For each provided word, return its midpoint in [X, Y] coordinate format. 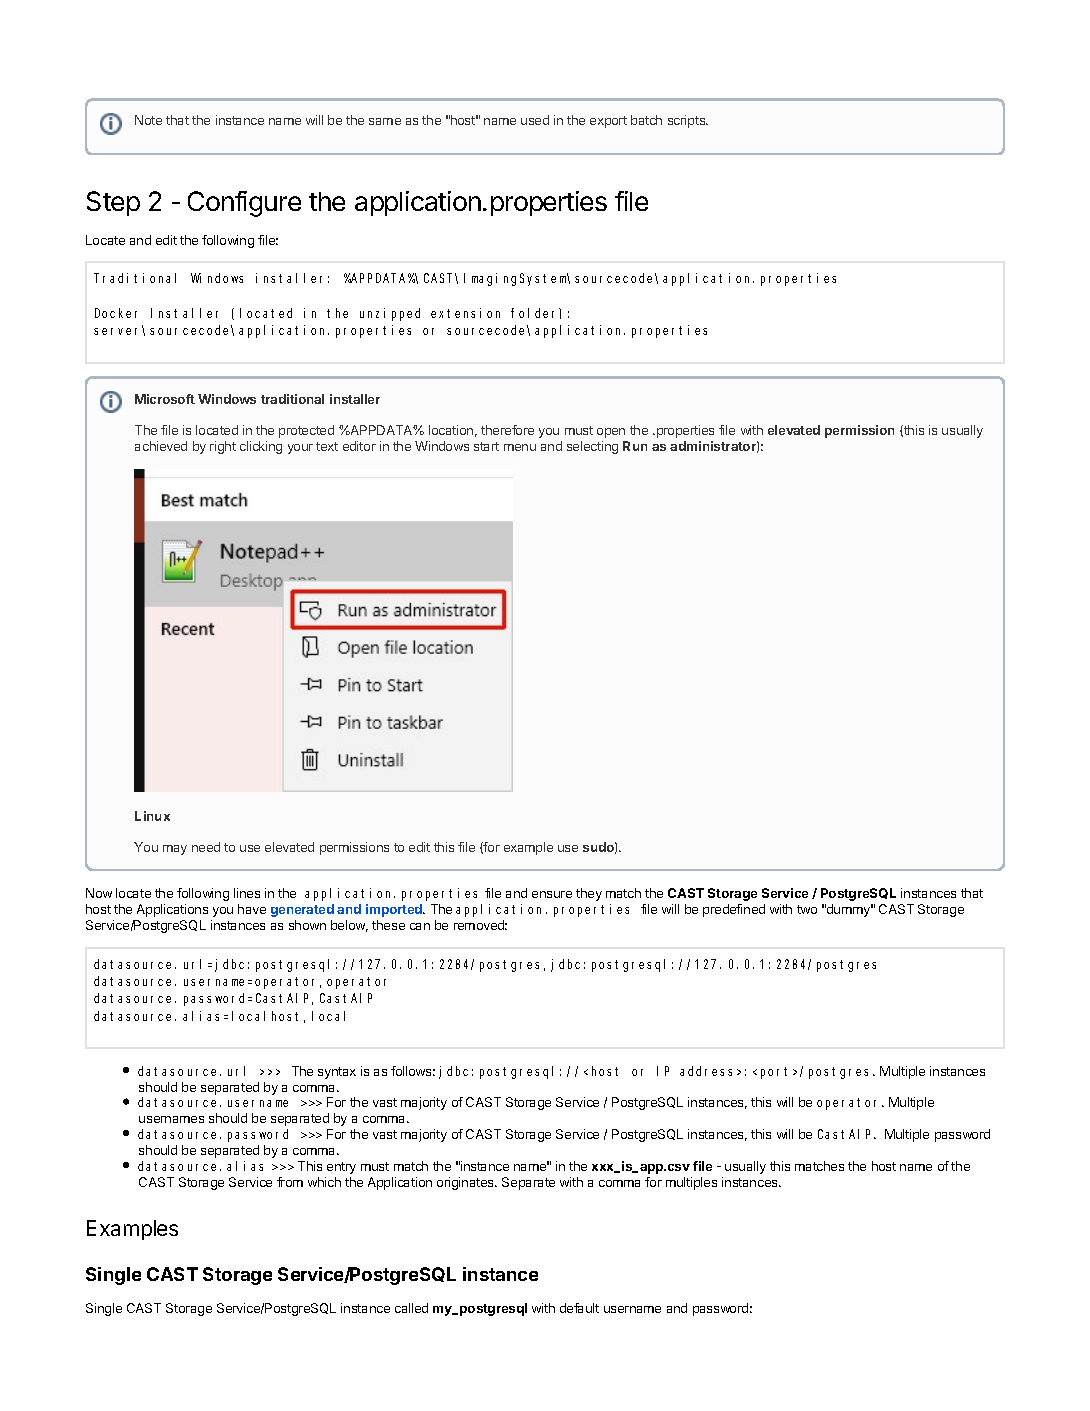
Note [148, 120]
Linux [152, 816]
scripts [688, 121]
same [385, 121]
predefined [734, 910]
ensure [552, 894]
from [290, 1182]
